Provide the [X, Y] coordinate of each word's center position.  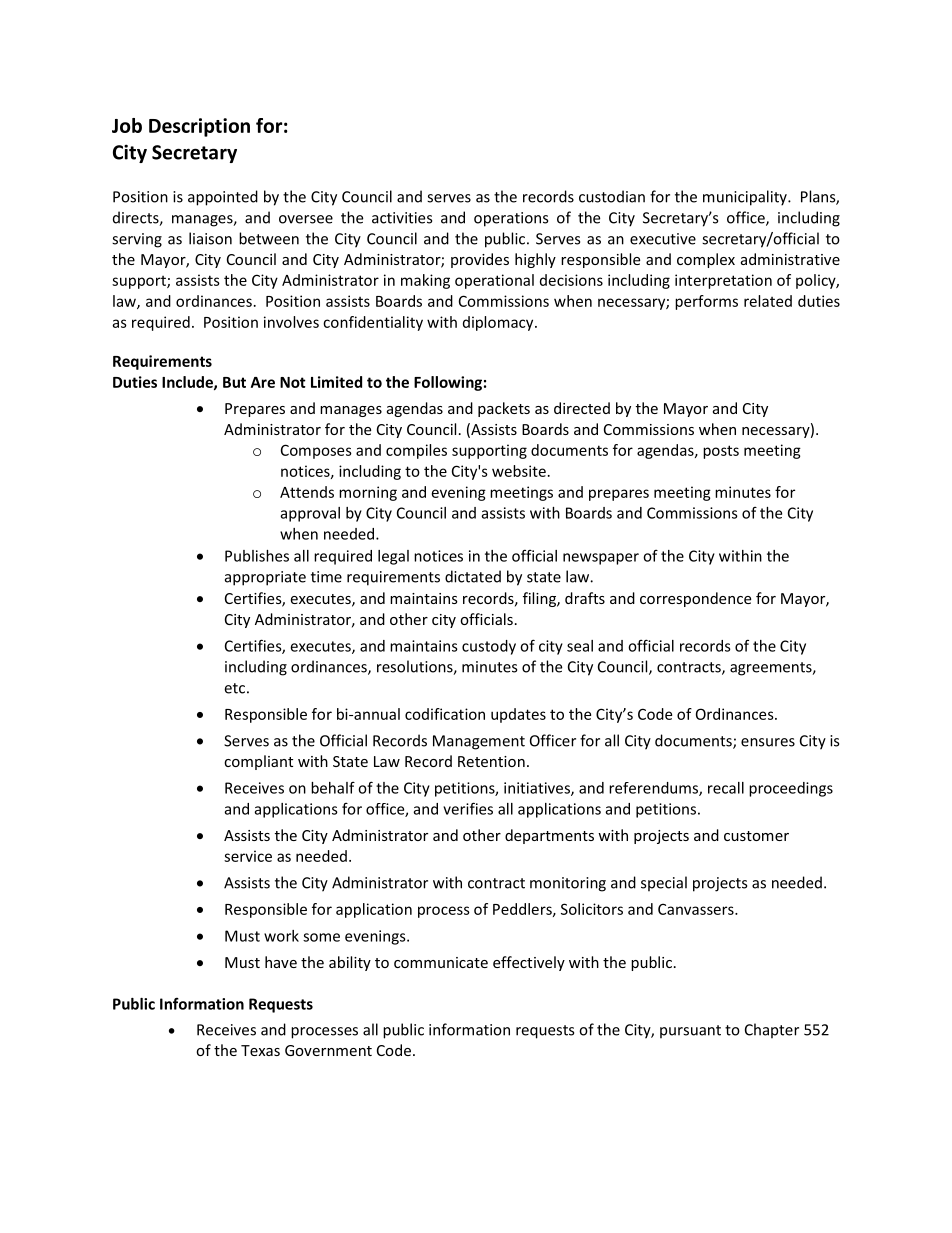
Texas [260, 1050]
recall [726, 788]
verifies [468, 808]
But [234, 382]
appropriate [265, 578]
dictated [473, 576]
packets [504, 409]
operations [511, 219]
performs [706, 302]
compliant [258, 762]
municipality [746, 198]
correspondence [695, 599]
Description [199, 127]
